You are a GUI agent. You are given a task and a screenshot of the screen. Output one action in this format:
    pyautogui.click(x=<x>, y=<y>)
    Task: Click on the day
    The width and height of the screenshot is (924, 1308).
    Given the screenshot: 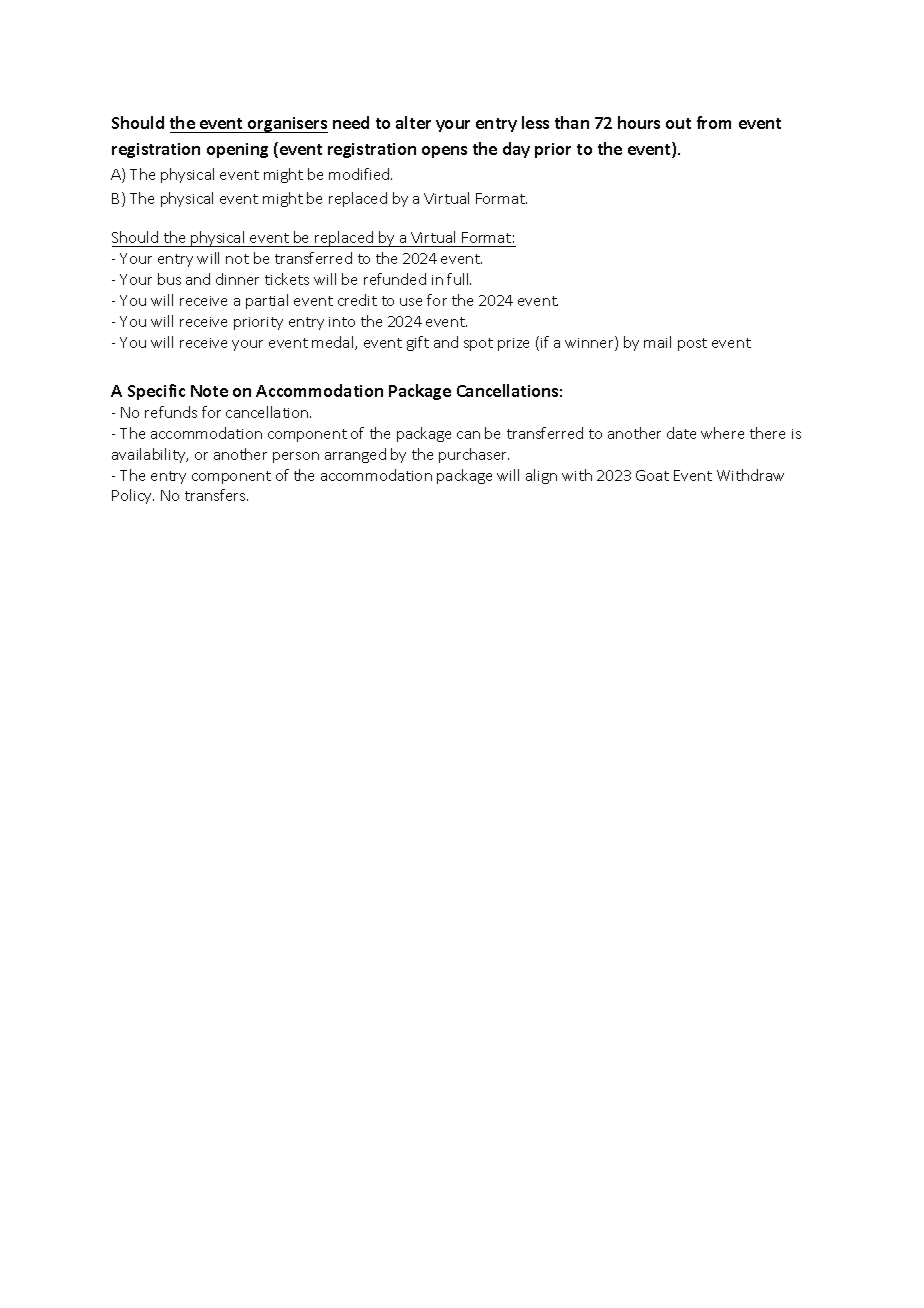 What is the action you would take?
    pyautogui.click(x=516, y=150)
